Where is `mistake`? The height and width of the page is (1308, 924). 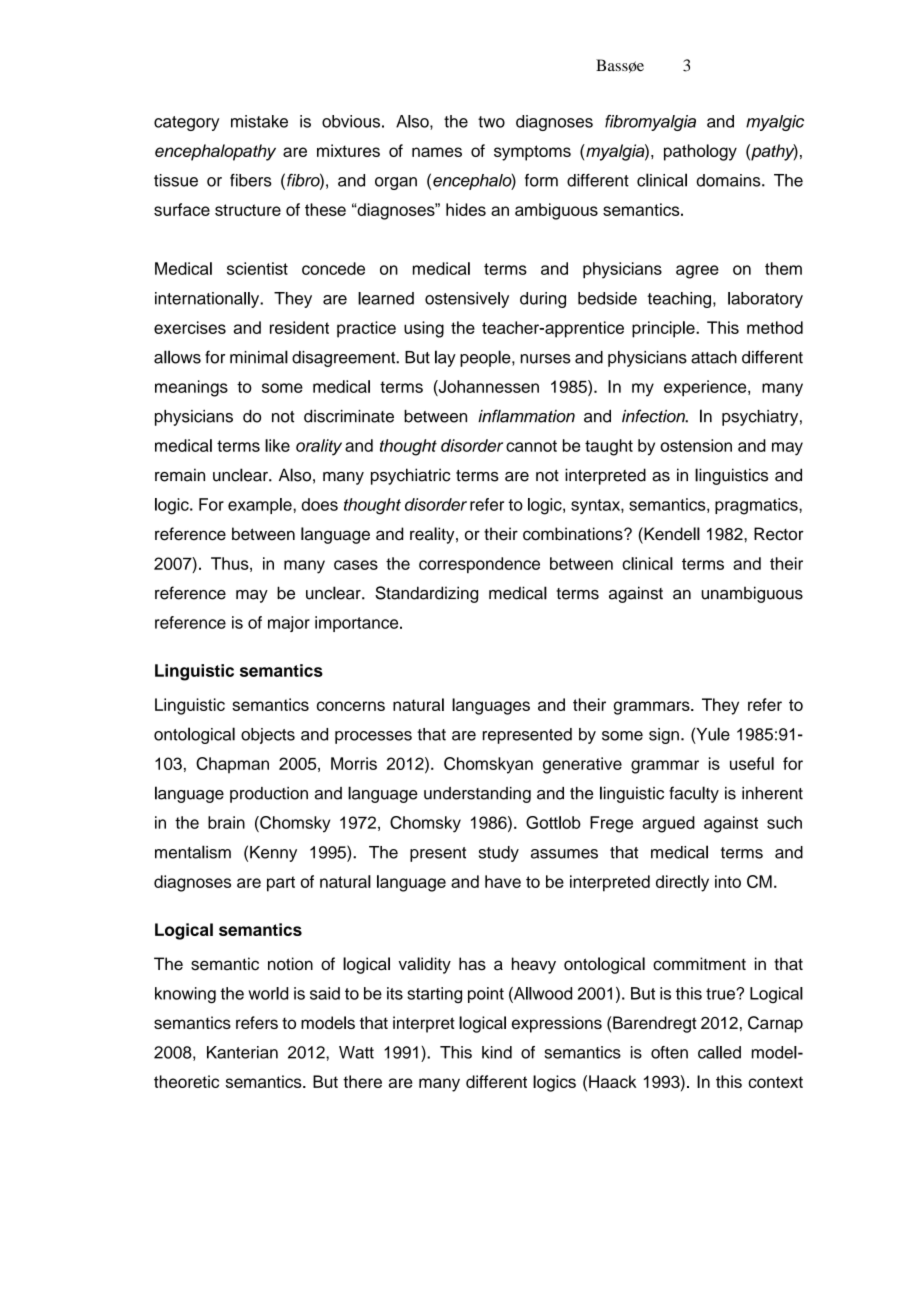 mistake is located at coordinates (259, 121).
